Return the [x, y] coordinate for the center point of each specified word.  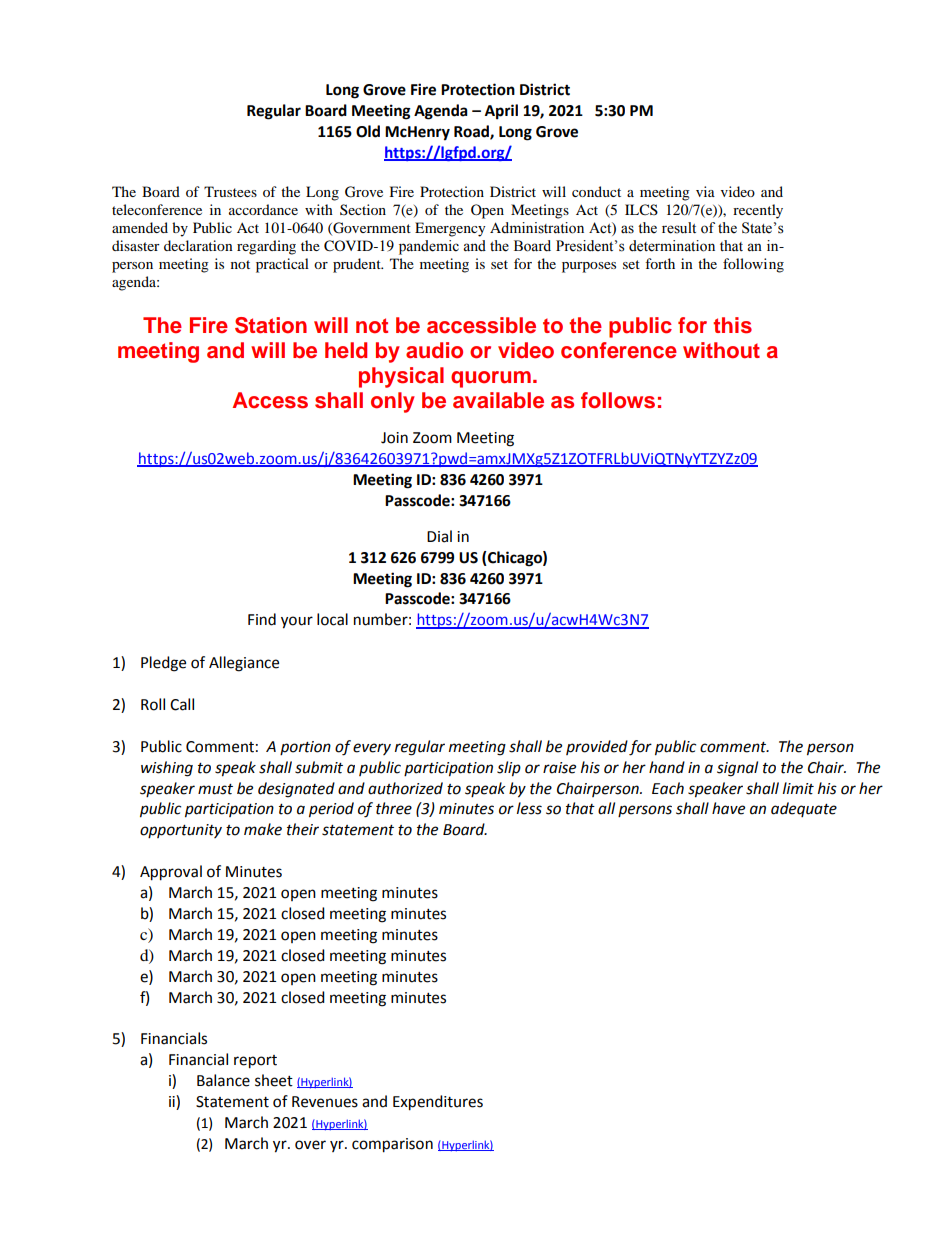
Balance [223, 1080]
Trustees [230, 191]
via [705, 191]
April [501, 112]
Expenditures [438, 1103]
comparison [392, 1145]
